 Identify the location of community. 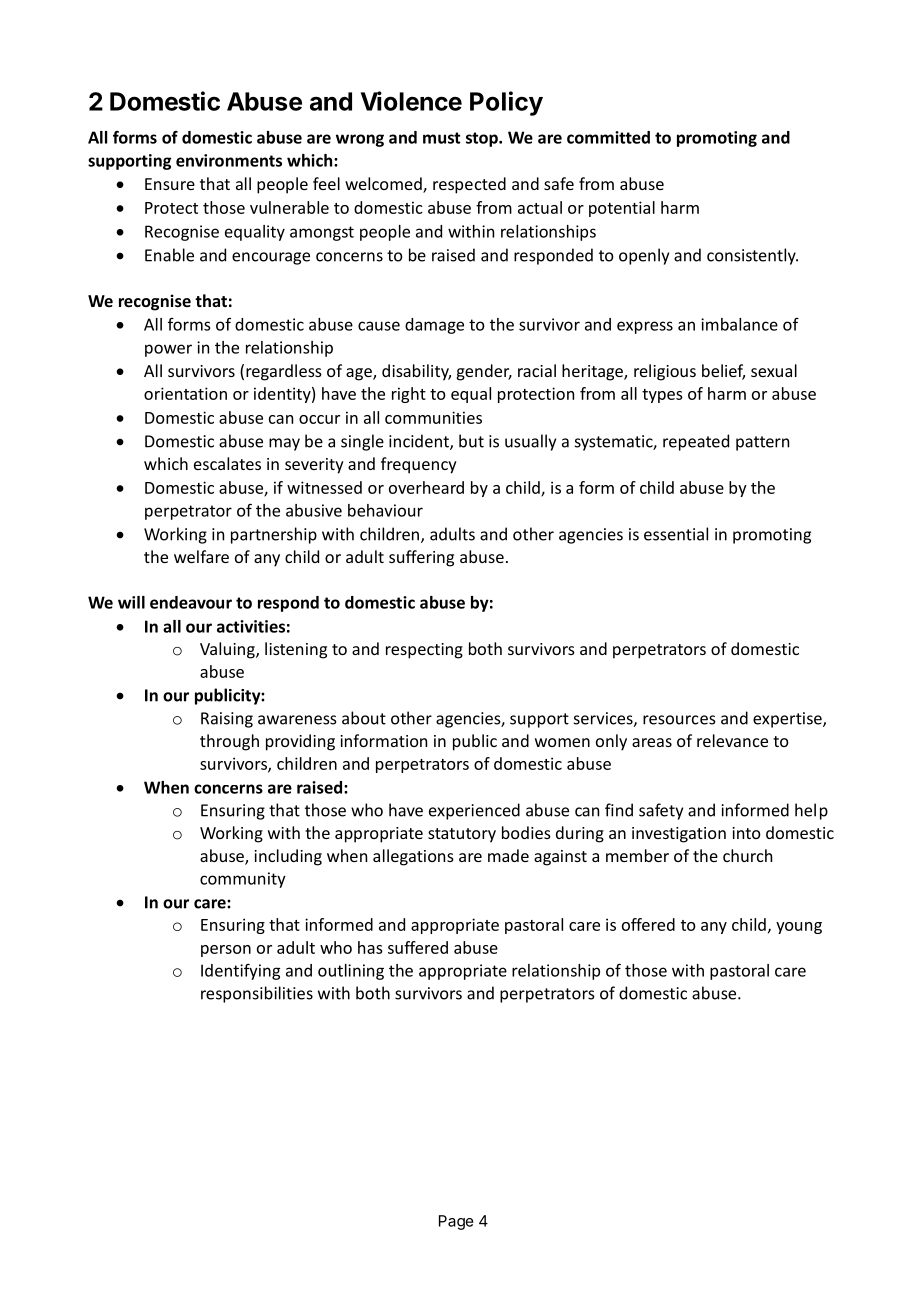
(243, 880).
